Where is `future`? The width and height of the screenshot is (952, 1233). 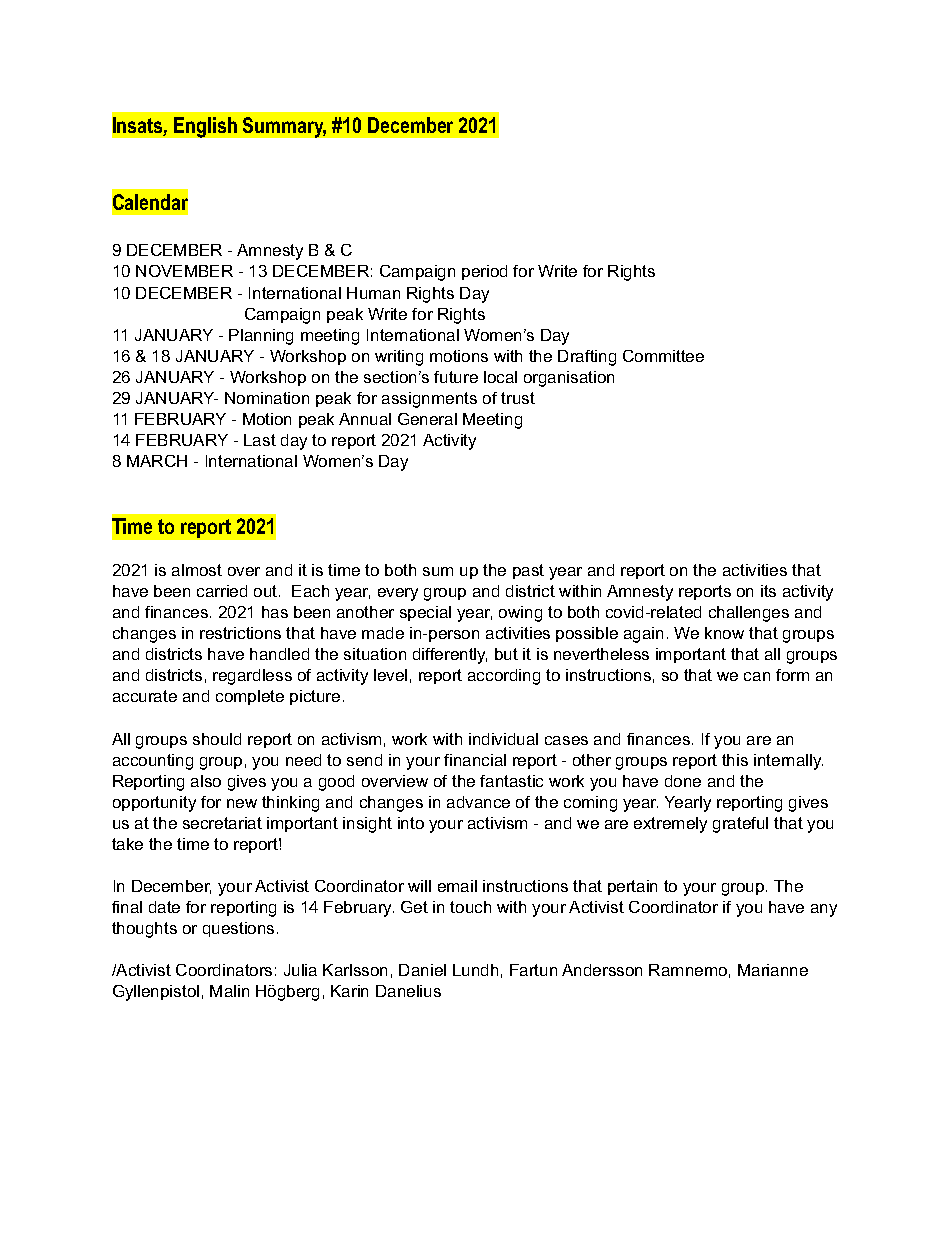 future is located at coordinates (456, 377).
